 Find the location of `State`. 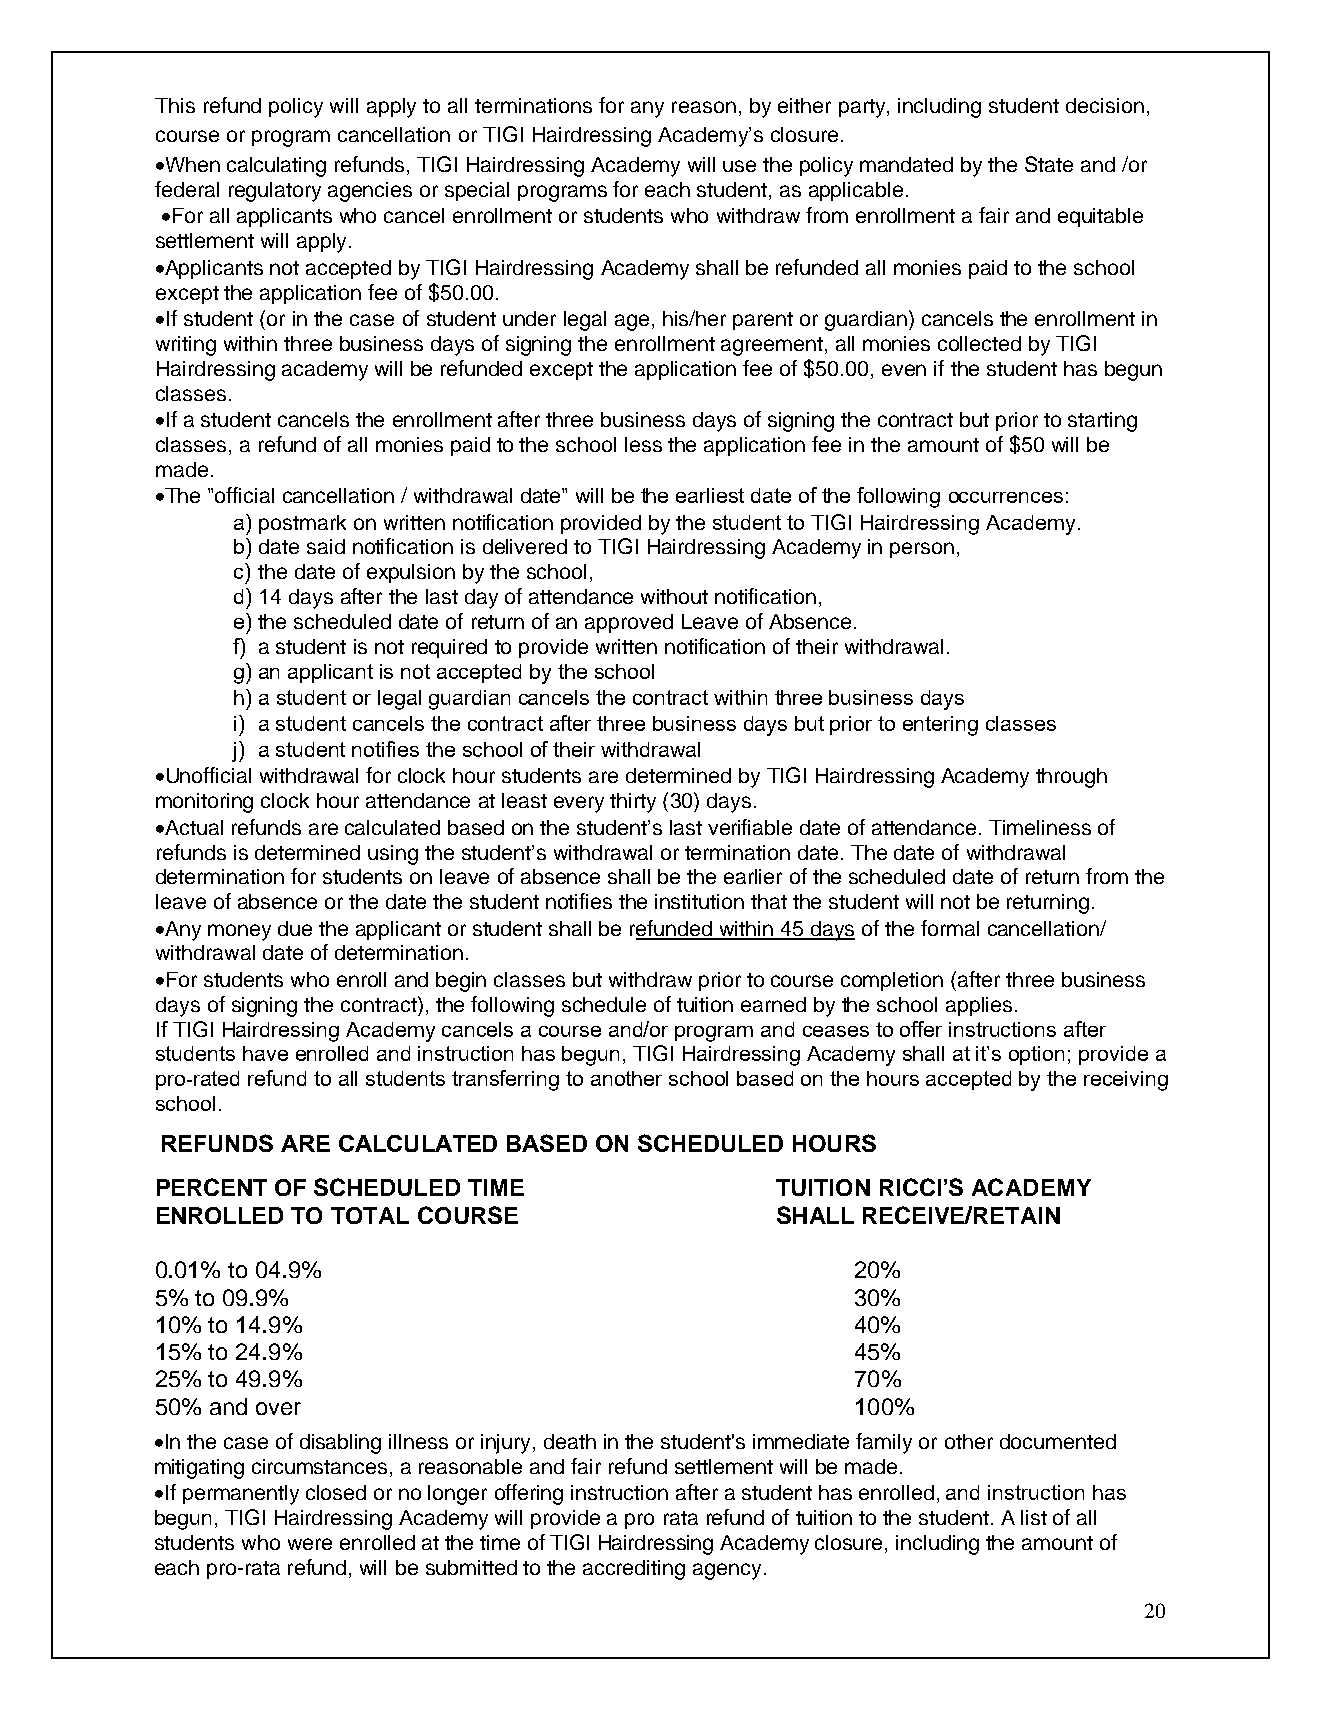

State is located at coordinates (1049, 164).
